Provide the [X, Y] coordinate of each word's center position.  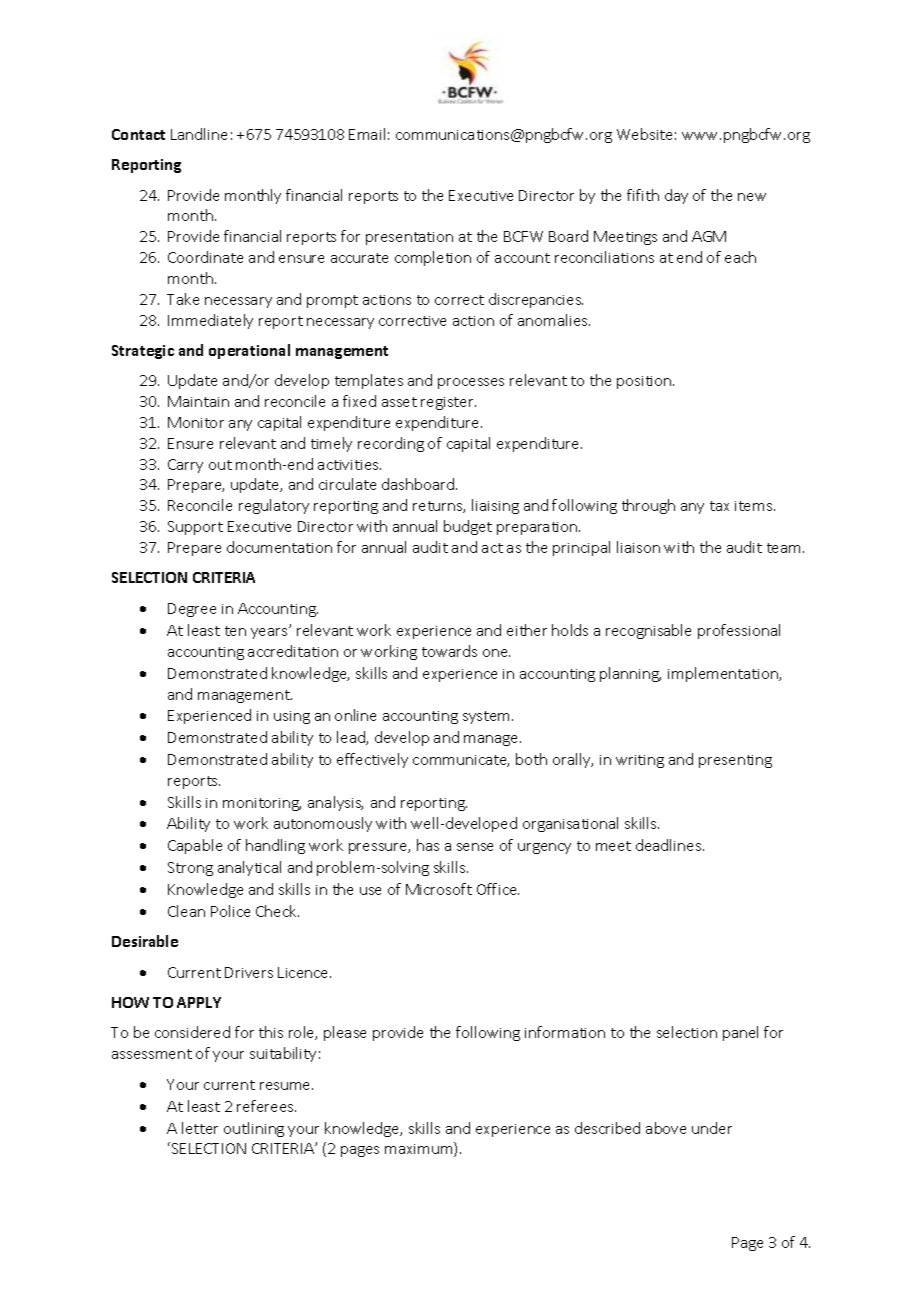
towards [449, 651]
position [645, 382]
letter [200, 1128]
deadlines [670, 845]
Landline [199, 134]
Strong [190, 869]
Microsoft [439, 889]
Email [367, 134]
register [448, 403]
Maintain [198, 401]
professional [739, 631]
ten [235, 631]
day [676, 196]
